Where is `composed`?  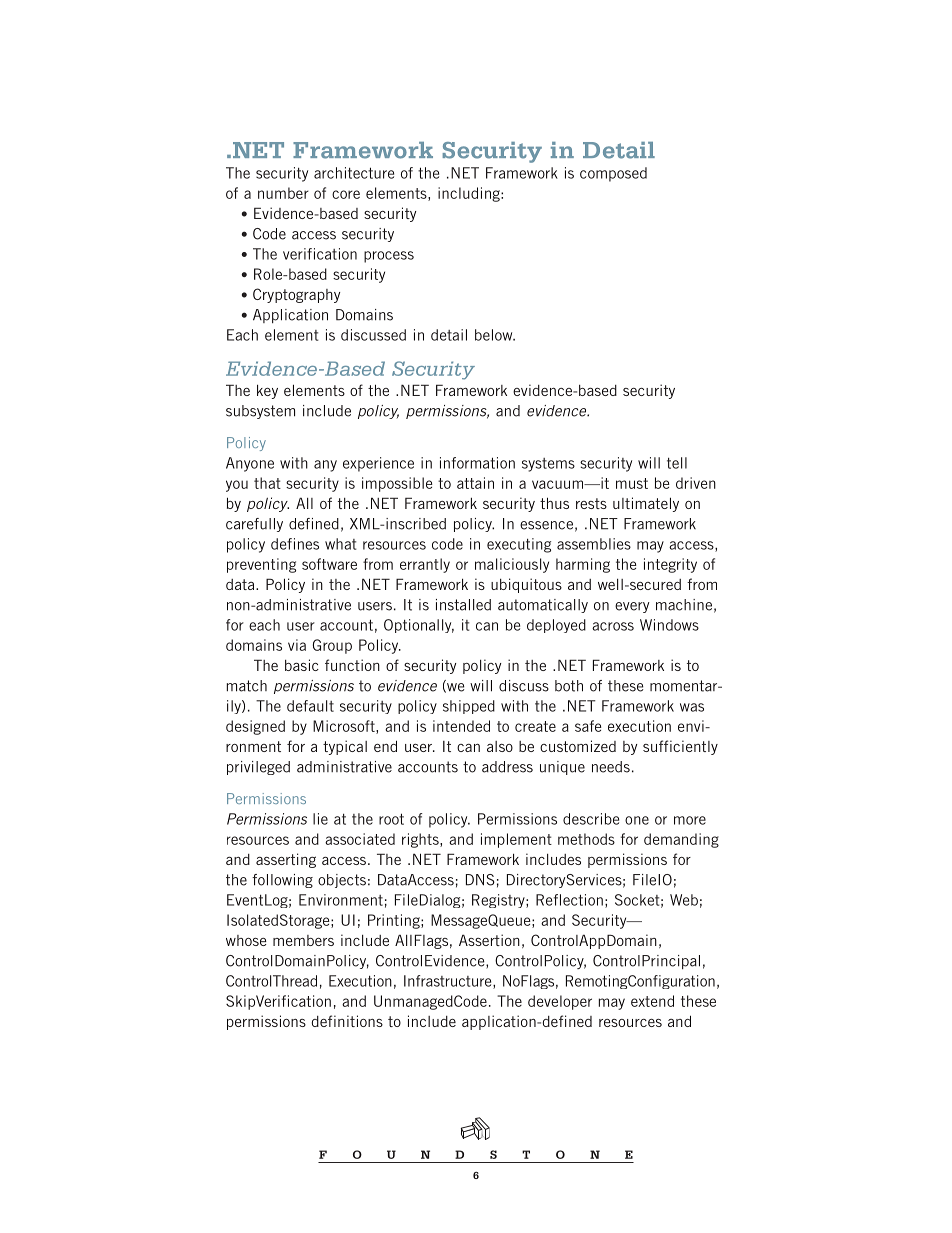 composed is located at coordinates (613, 174).
